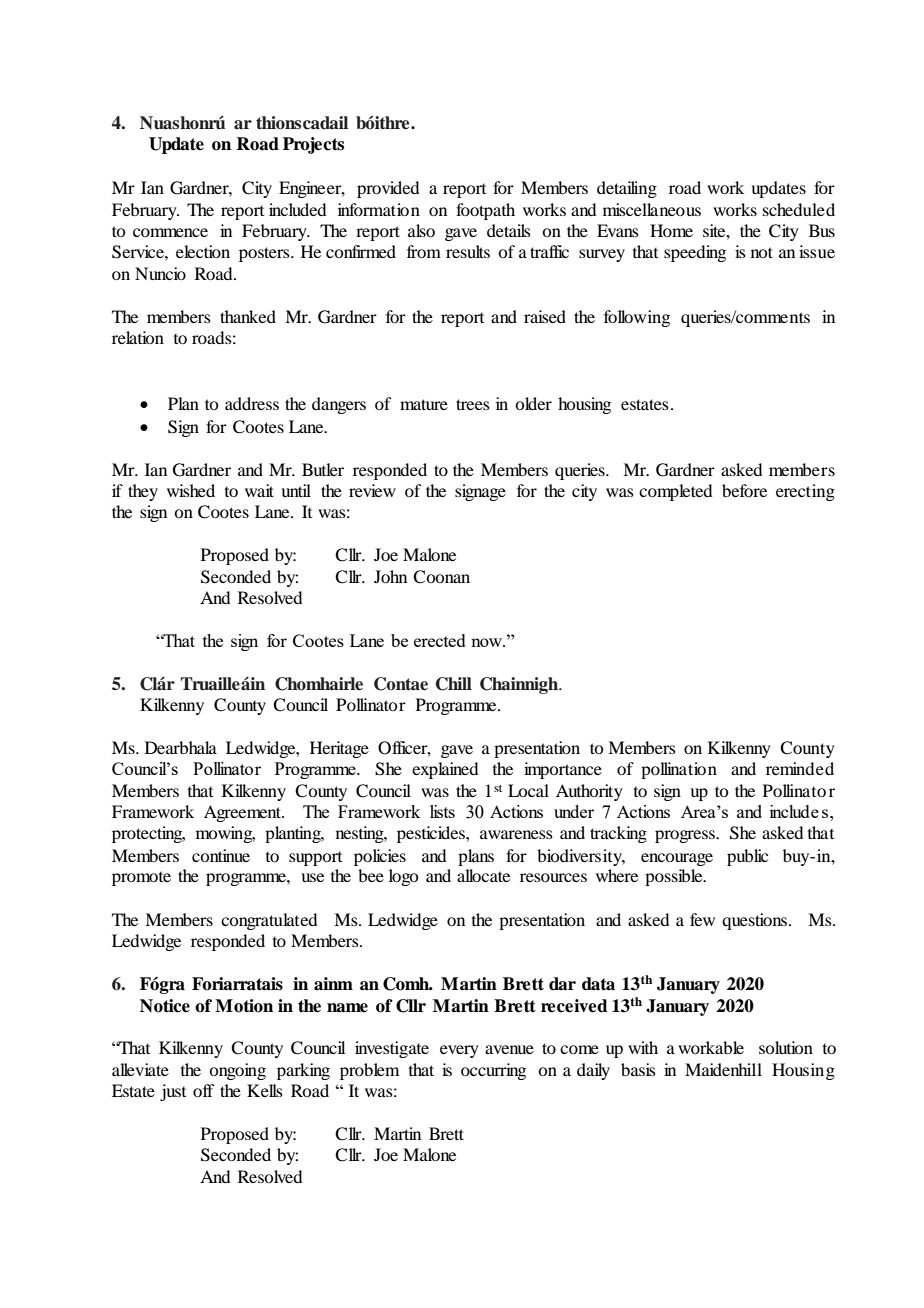  What do you see at coordinates (390, 576) in the document?
I see `John` at bounding box center [390, 576].
